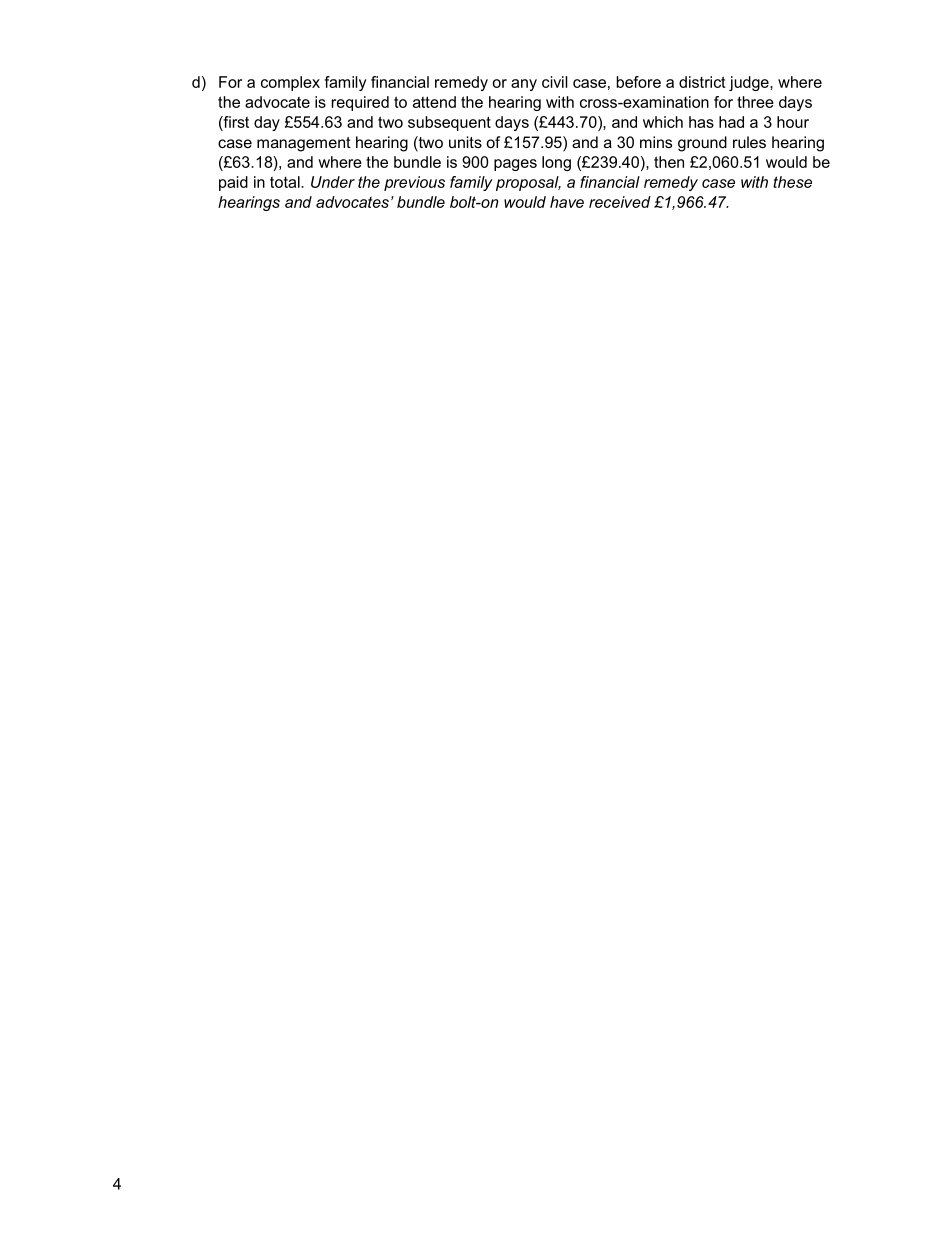  Describe the element at coordinates (515, 165) in the screenshot. I see `pages` at that location.
